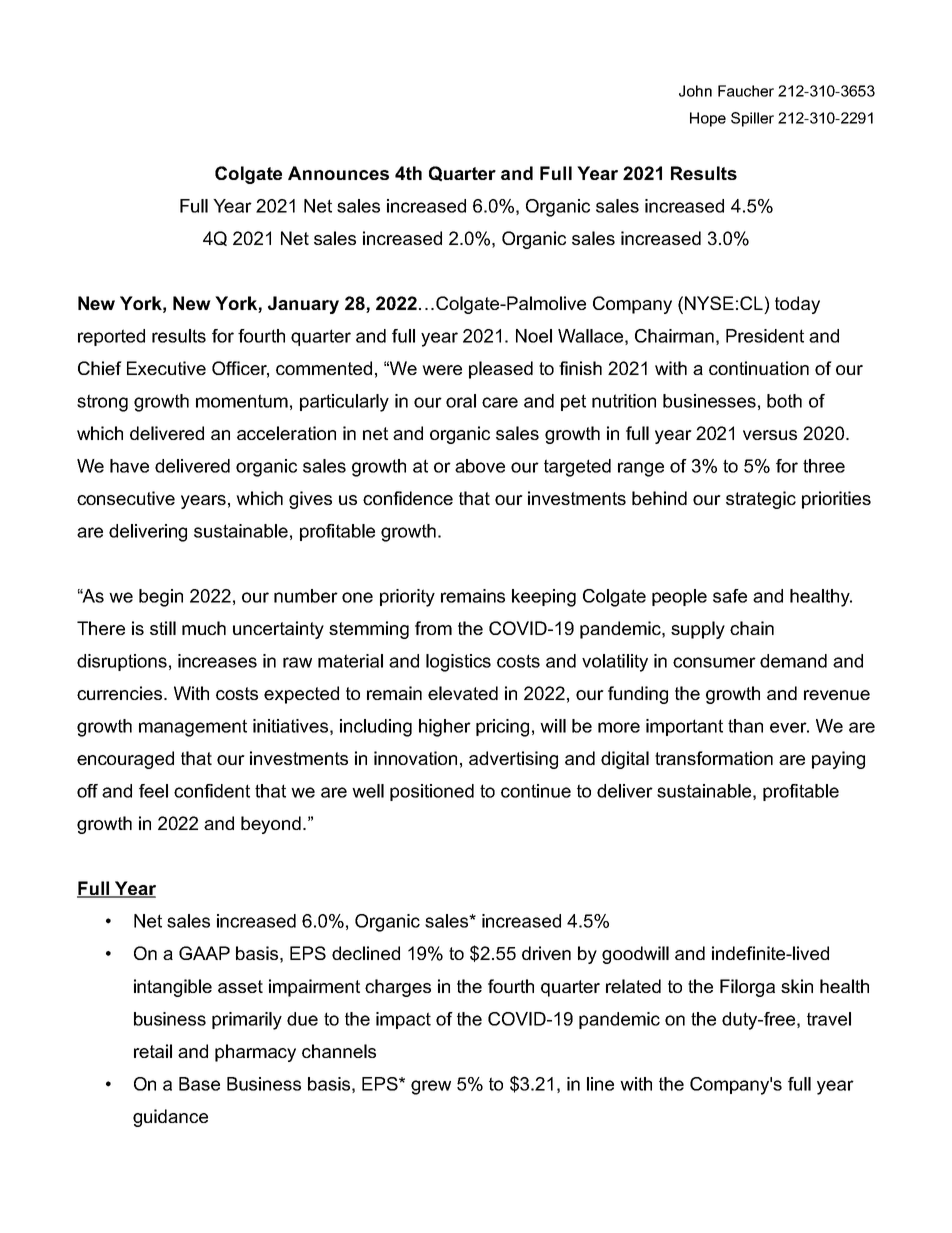 The width and height of the page is (952, 1233). What do you see at coordinates (752, 119) in the page?
I see `Spiller` at bounding box center [752, 119].
